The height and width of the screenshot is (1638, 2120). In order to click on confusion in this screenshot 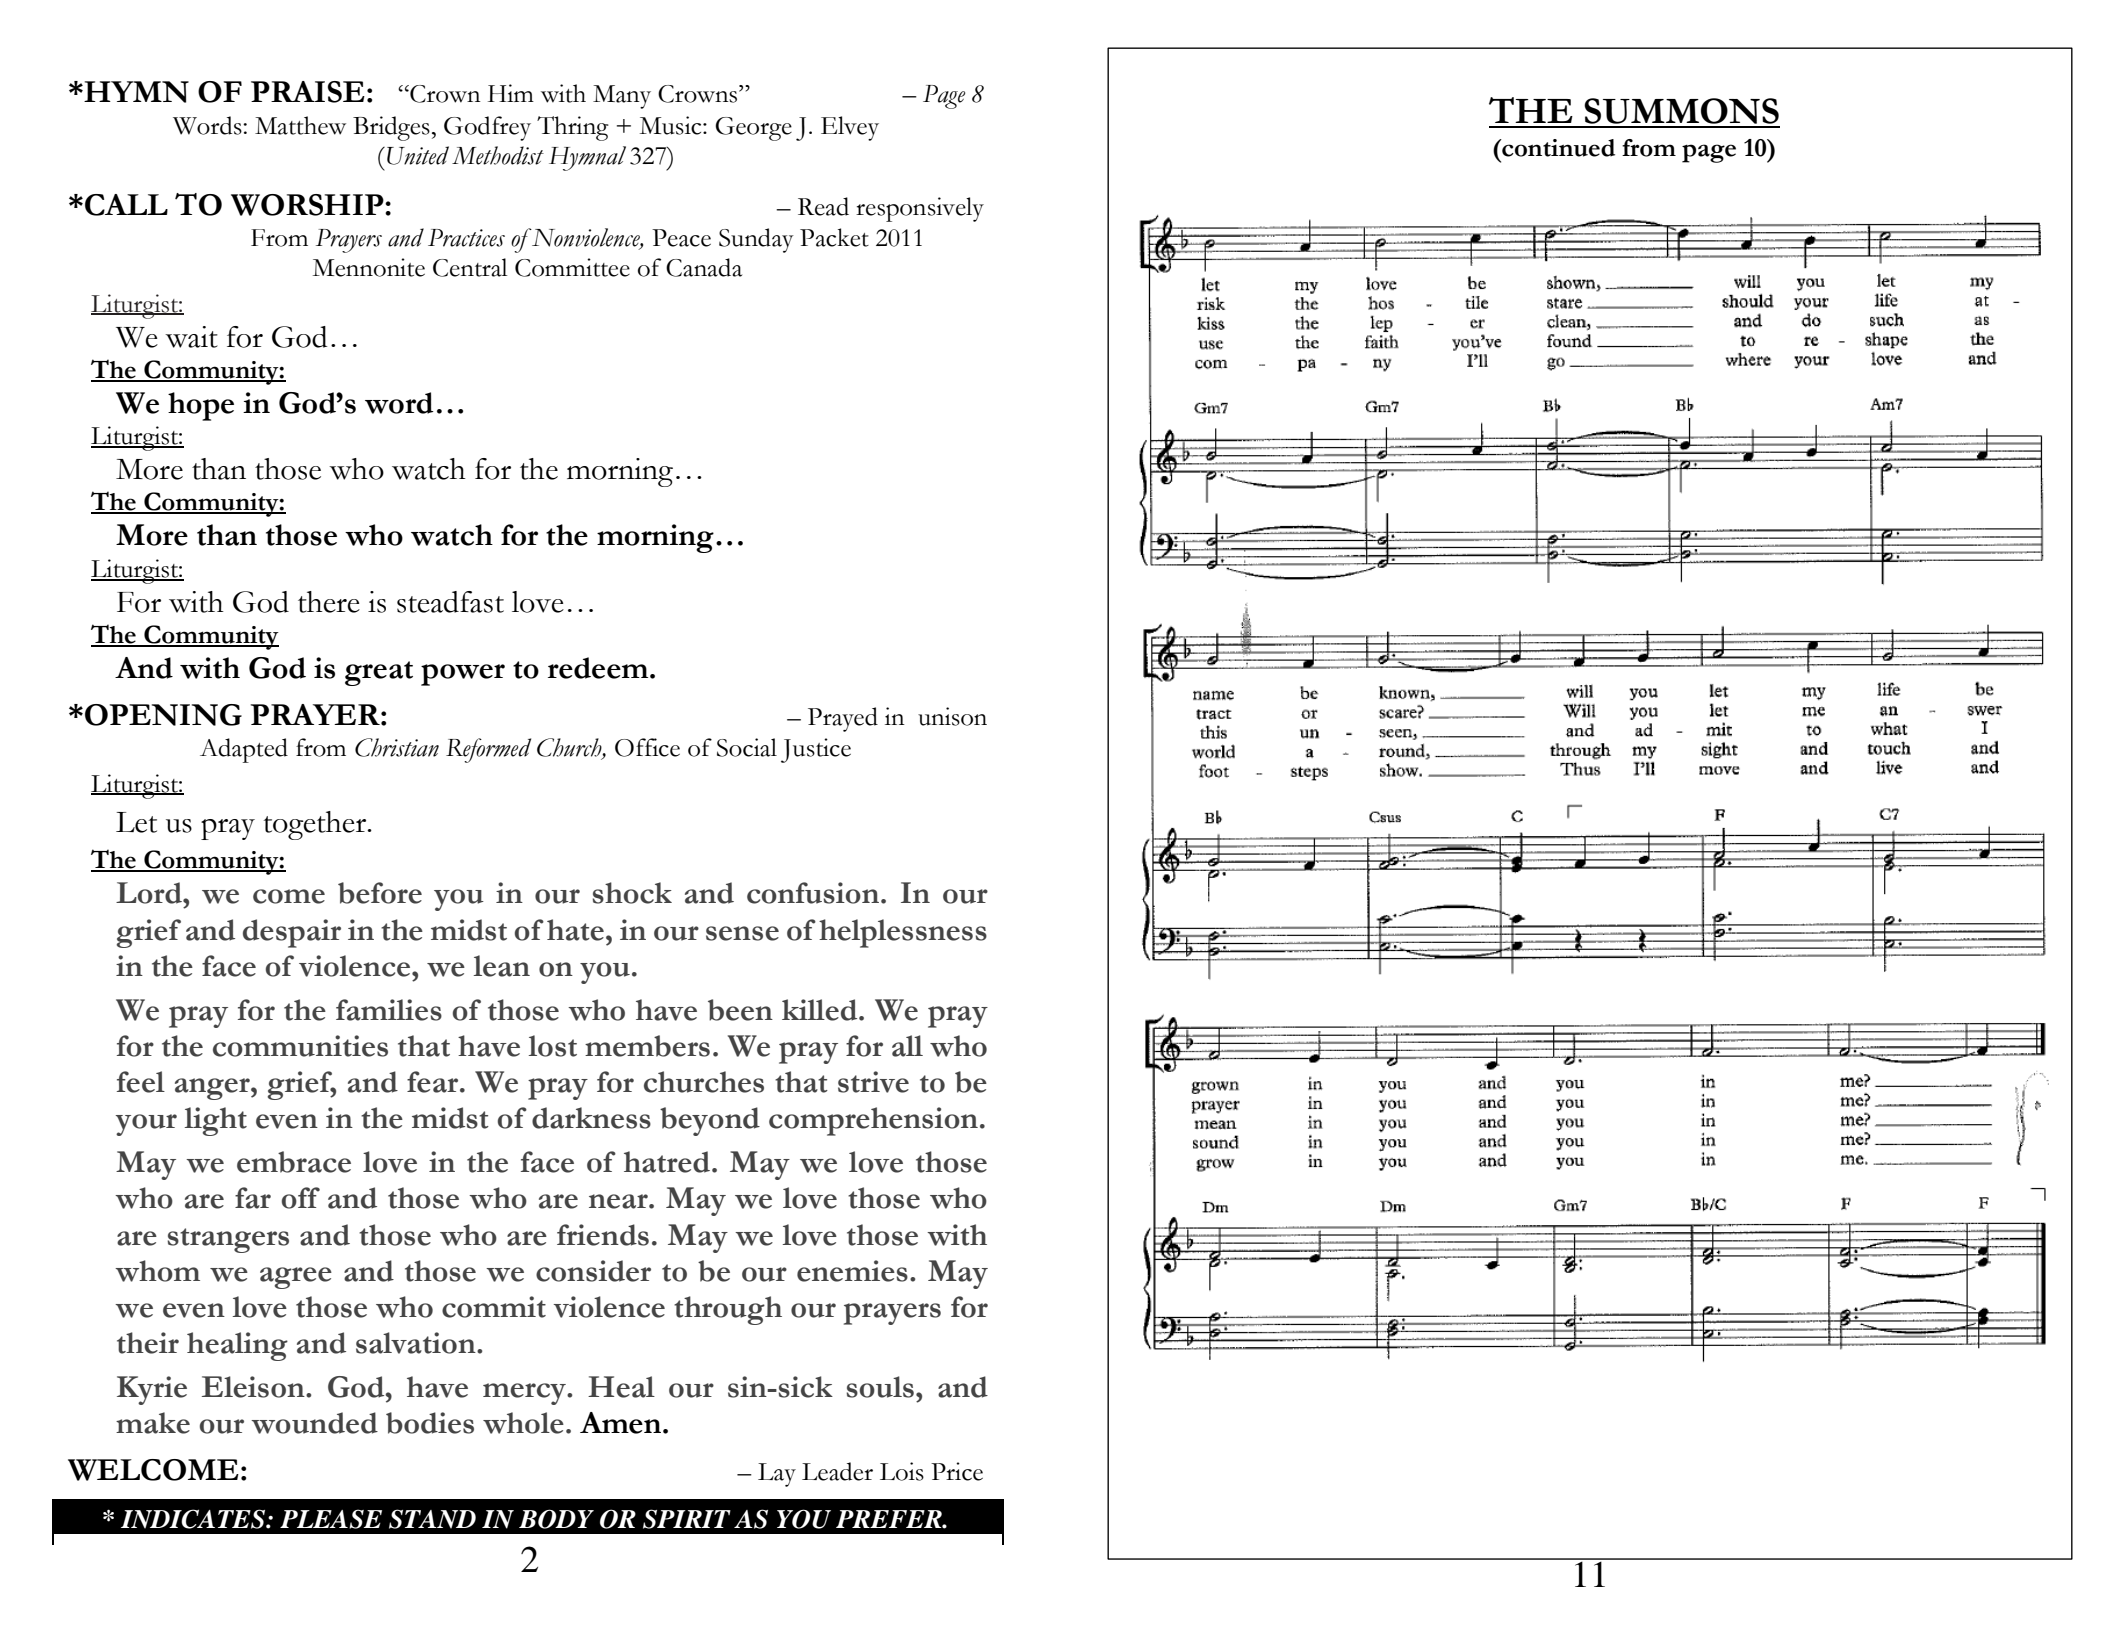, I will do `click(813, 893)`.
